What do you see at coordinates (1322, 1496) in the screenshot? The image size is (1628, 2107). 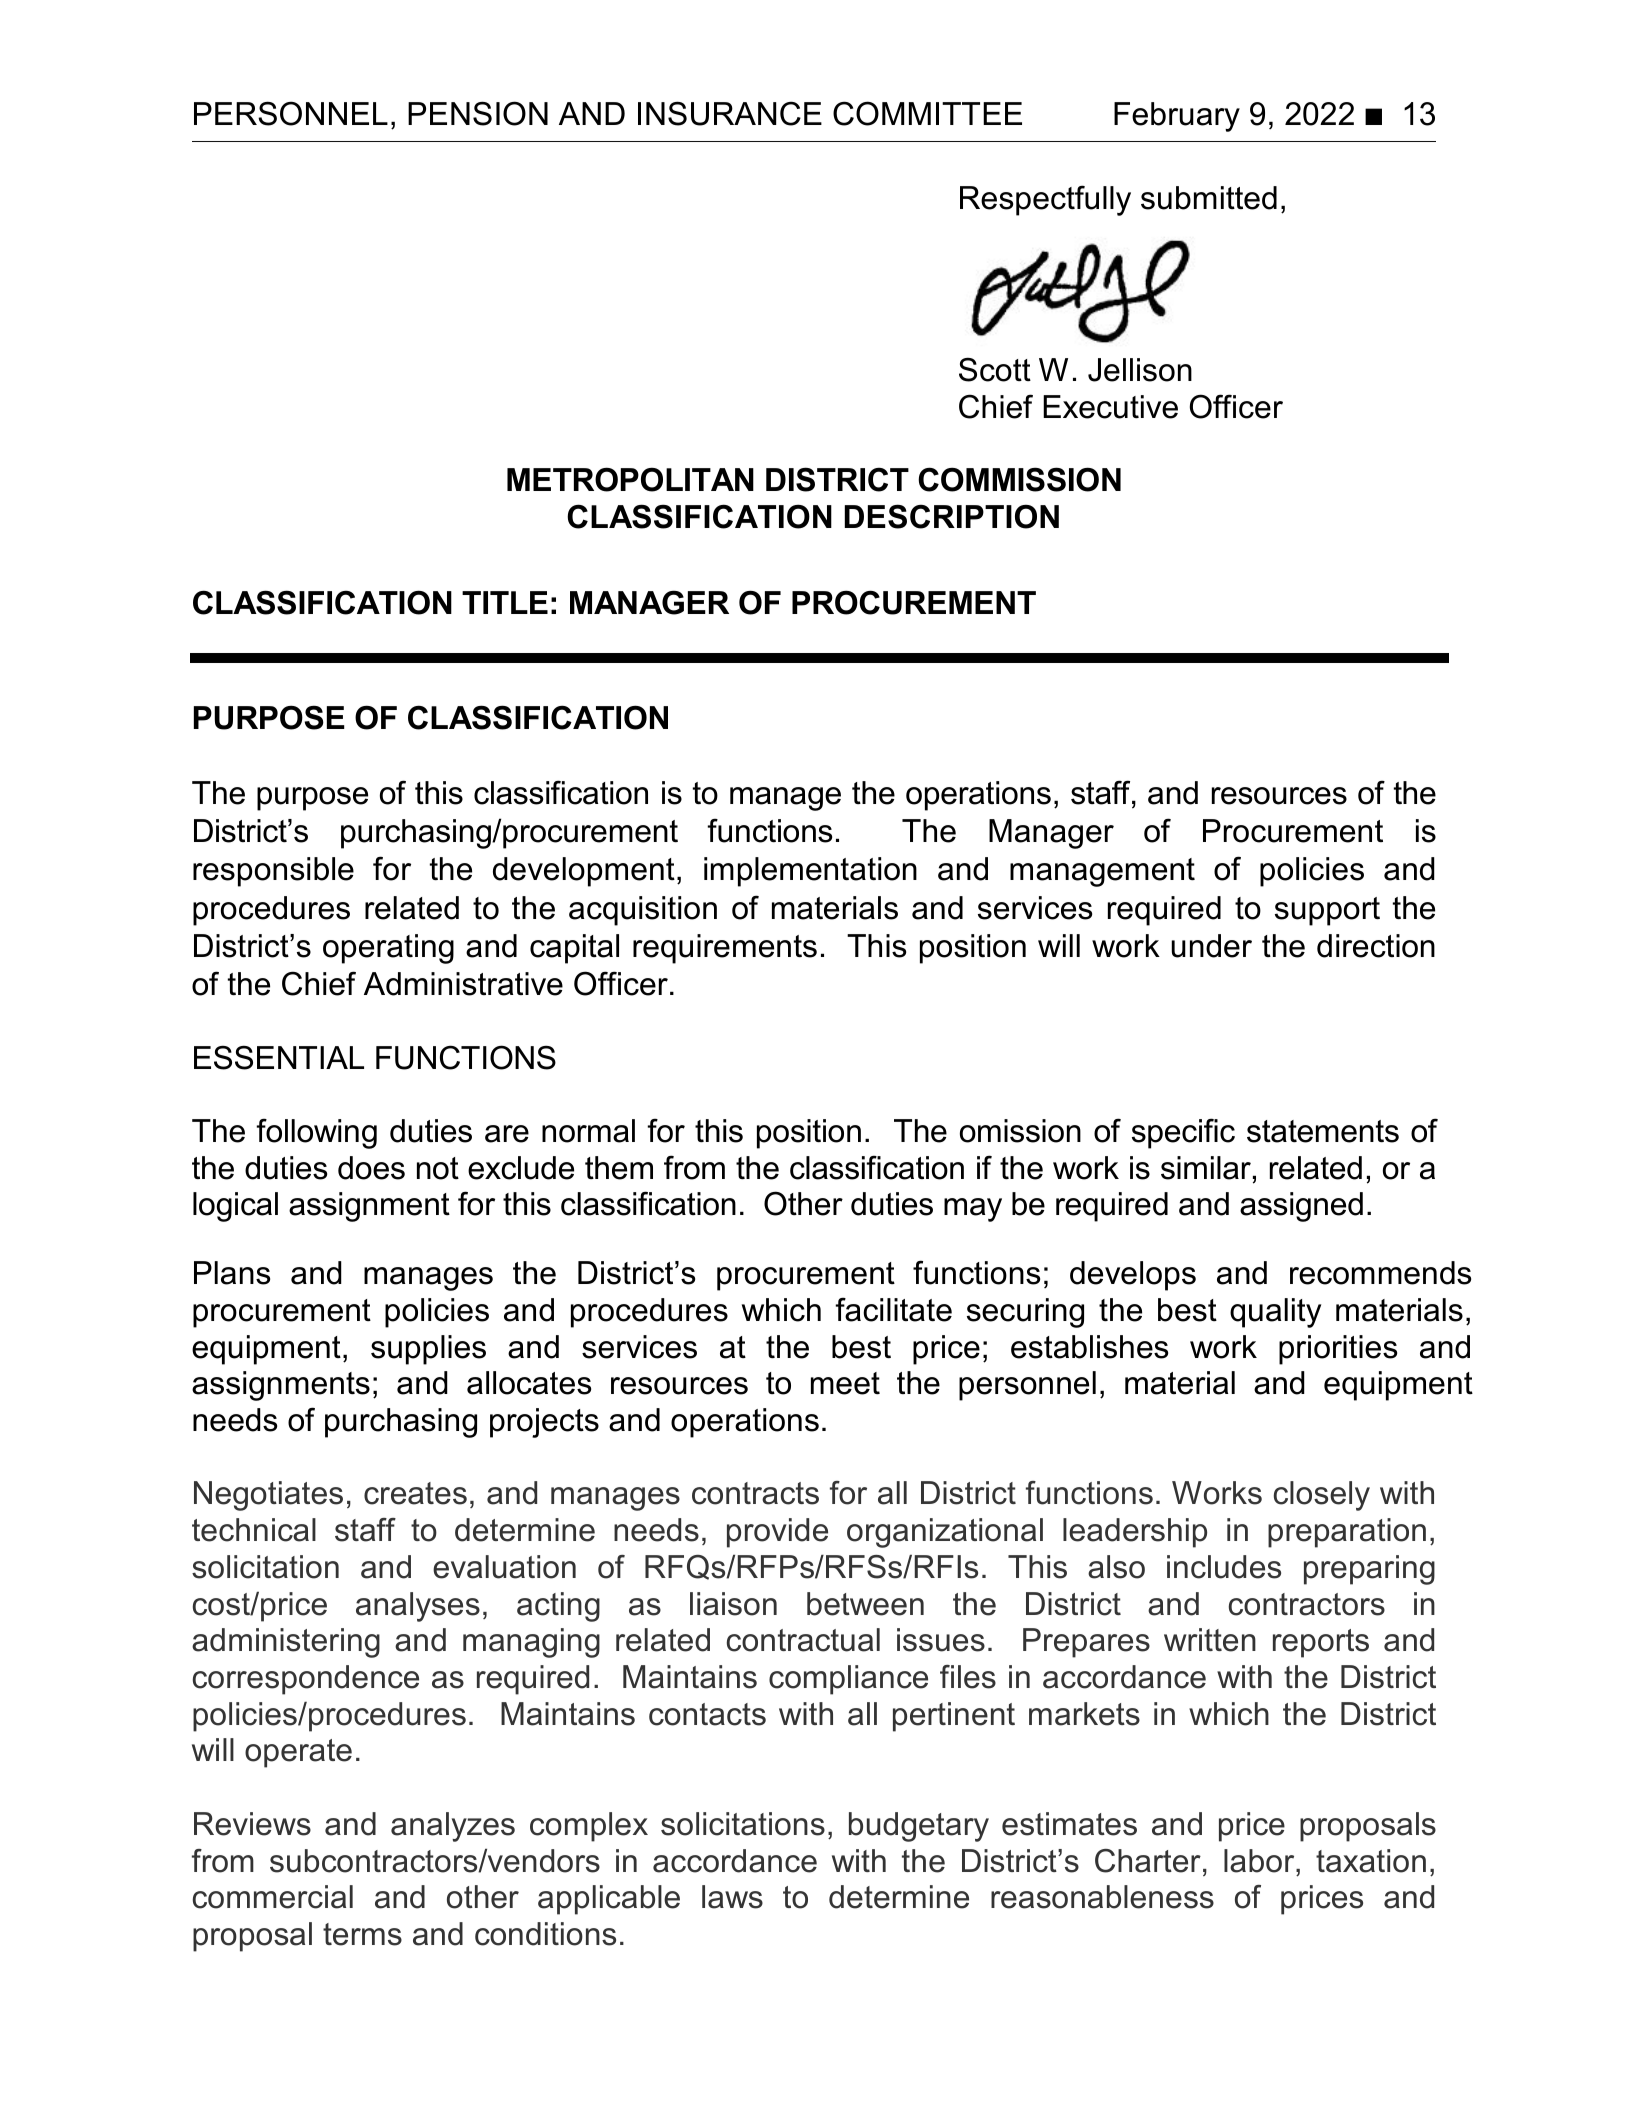 I see `closely` at bounding box center [1322, 1496].
